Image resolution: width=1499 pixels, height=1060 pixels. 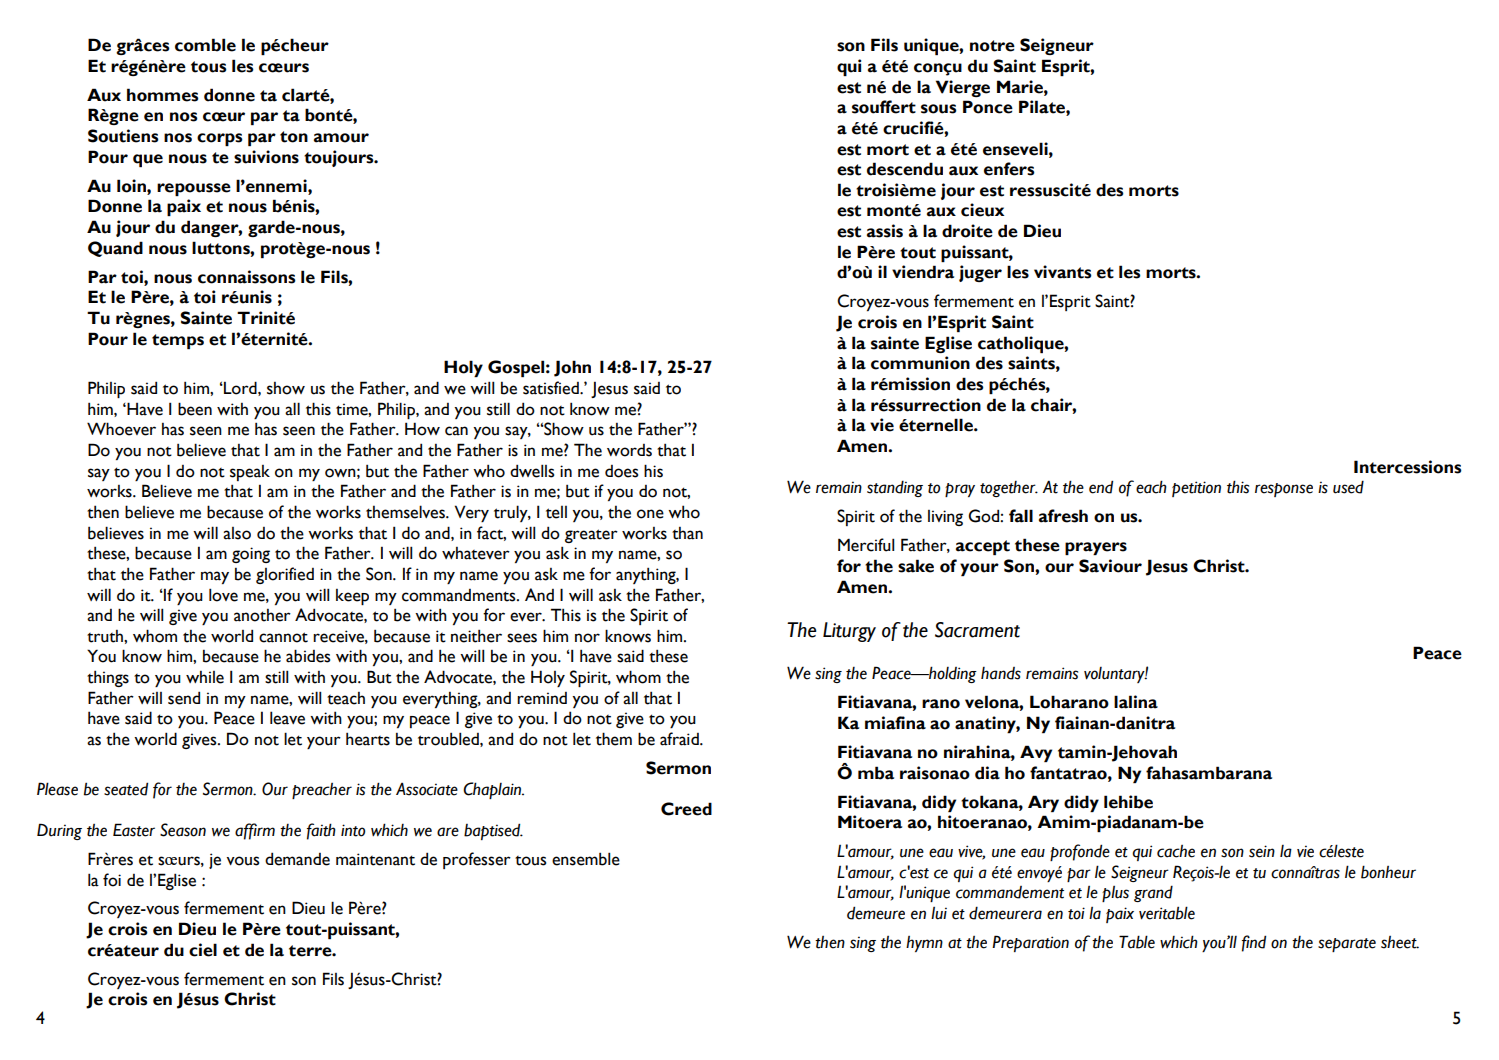 I want to click on corps, so click(x=219, y=139).
